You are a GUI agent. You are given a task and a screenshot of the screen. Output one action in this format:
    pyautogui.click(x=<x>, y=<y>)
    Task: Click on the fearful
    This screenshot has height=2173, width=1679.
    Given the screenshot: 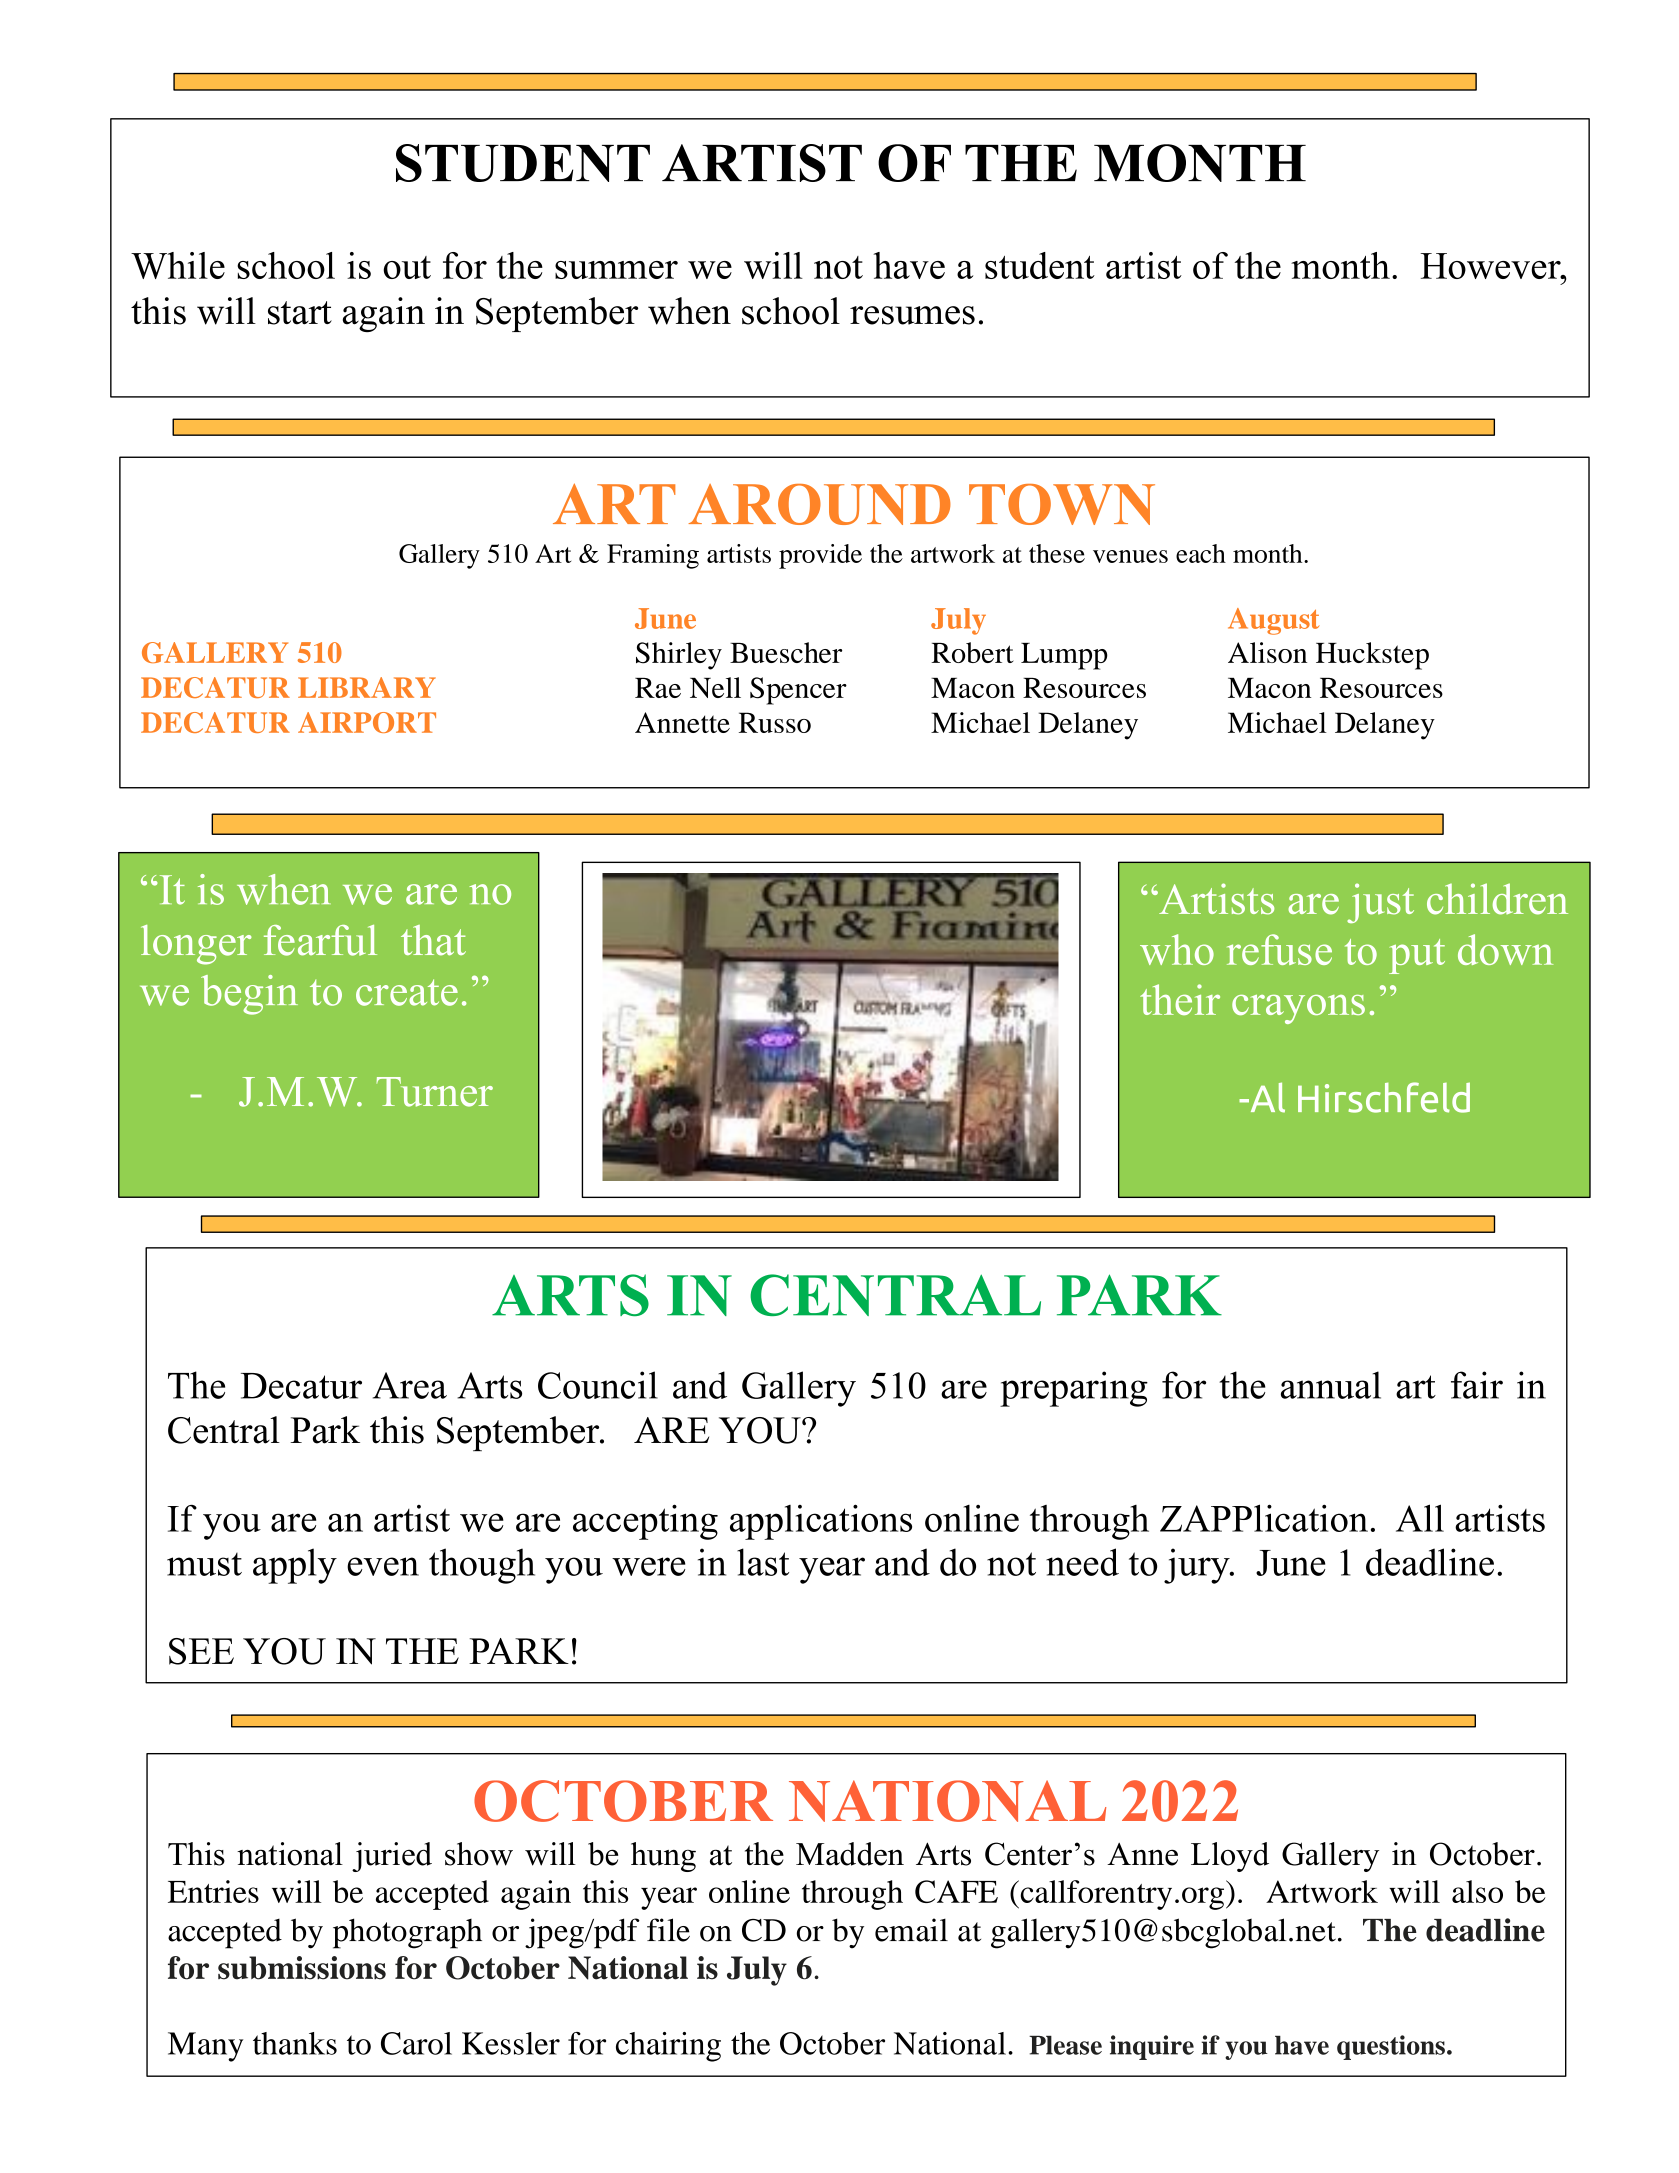 What is the action you would take?
    pyautogui.click(x=320, y=940)
